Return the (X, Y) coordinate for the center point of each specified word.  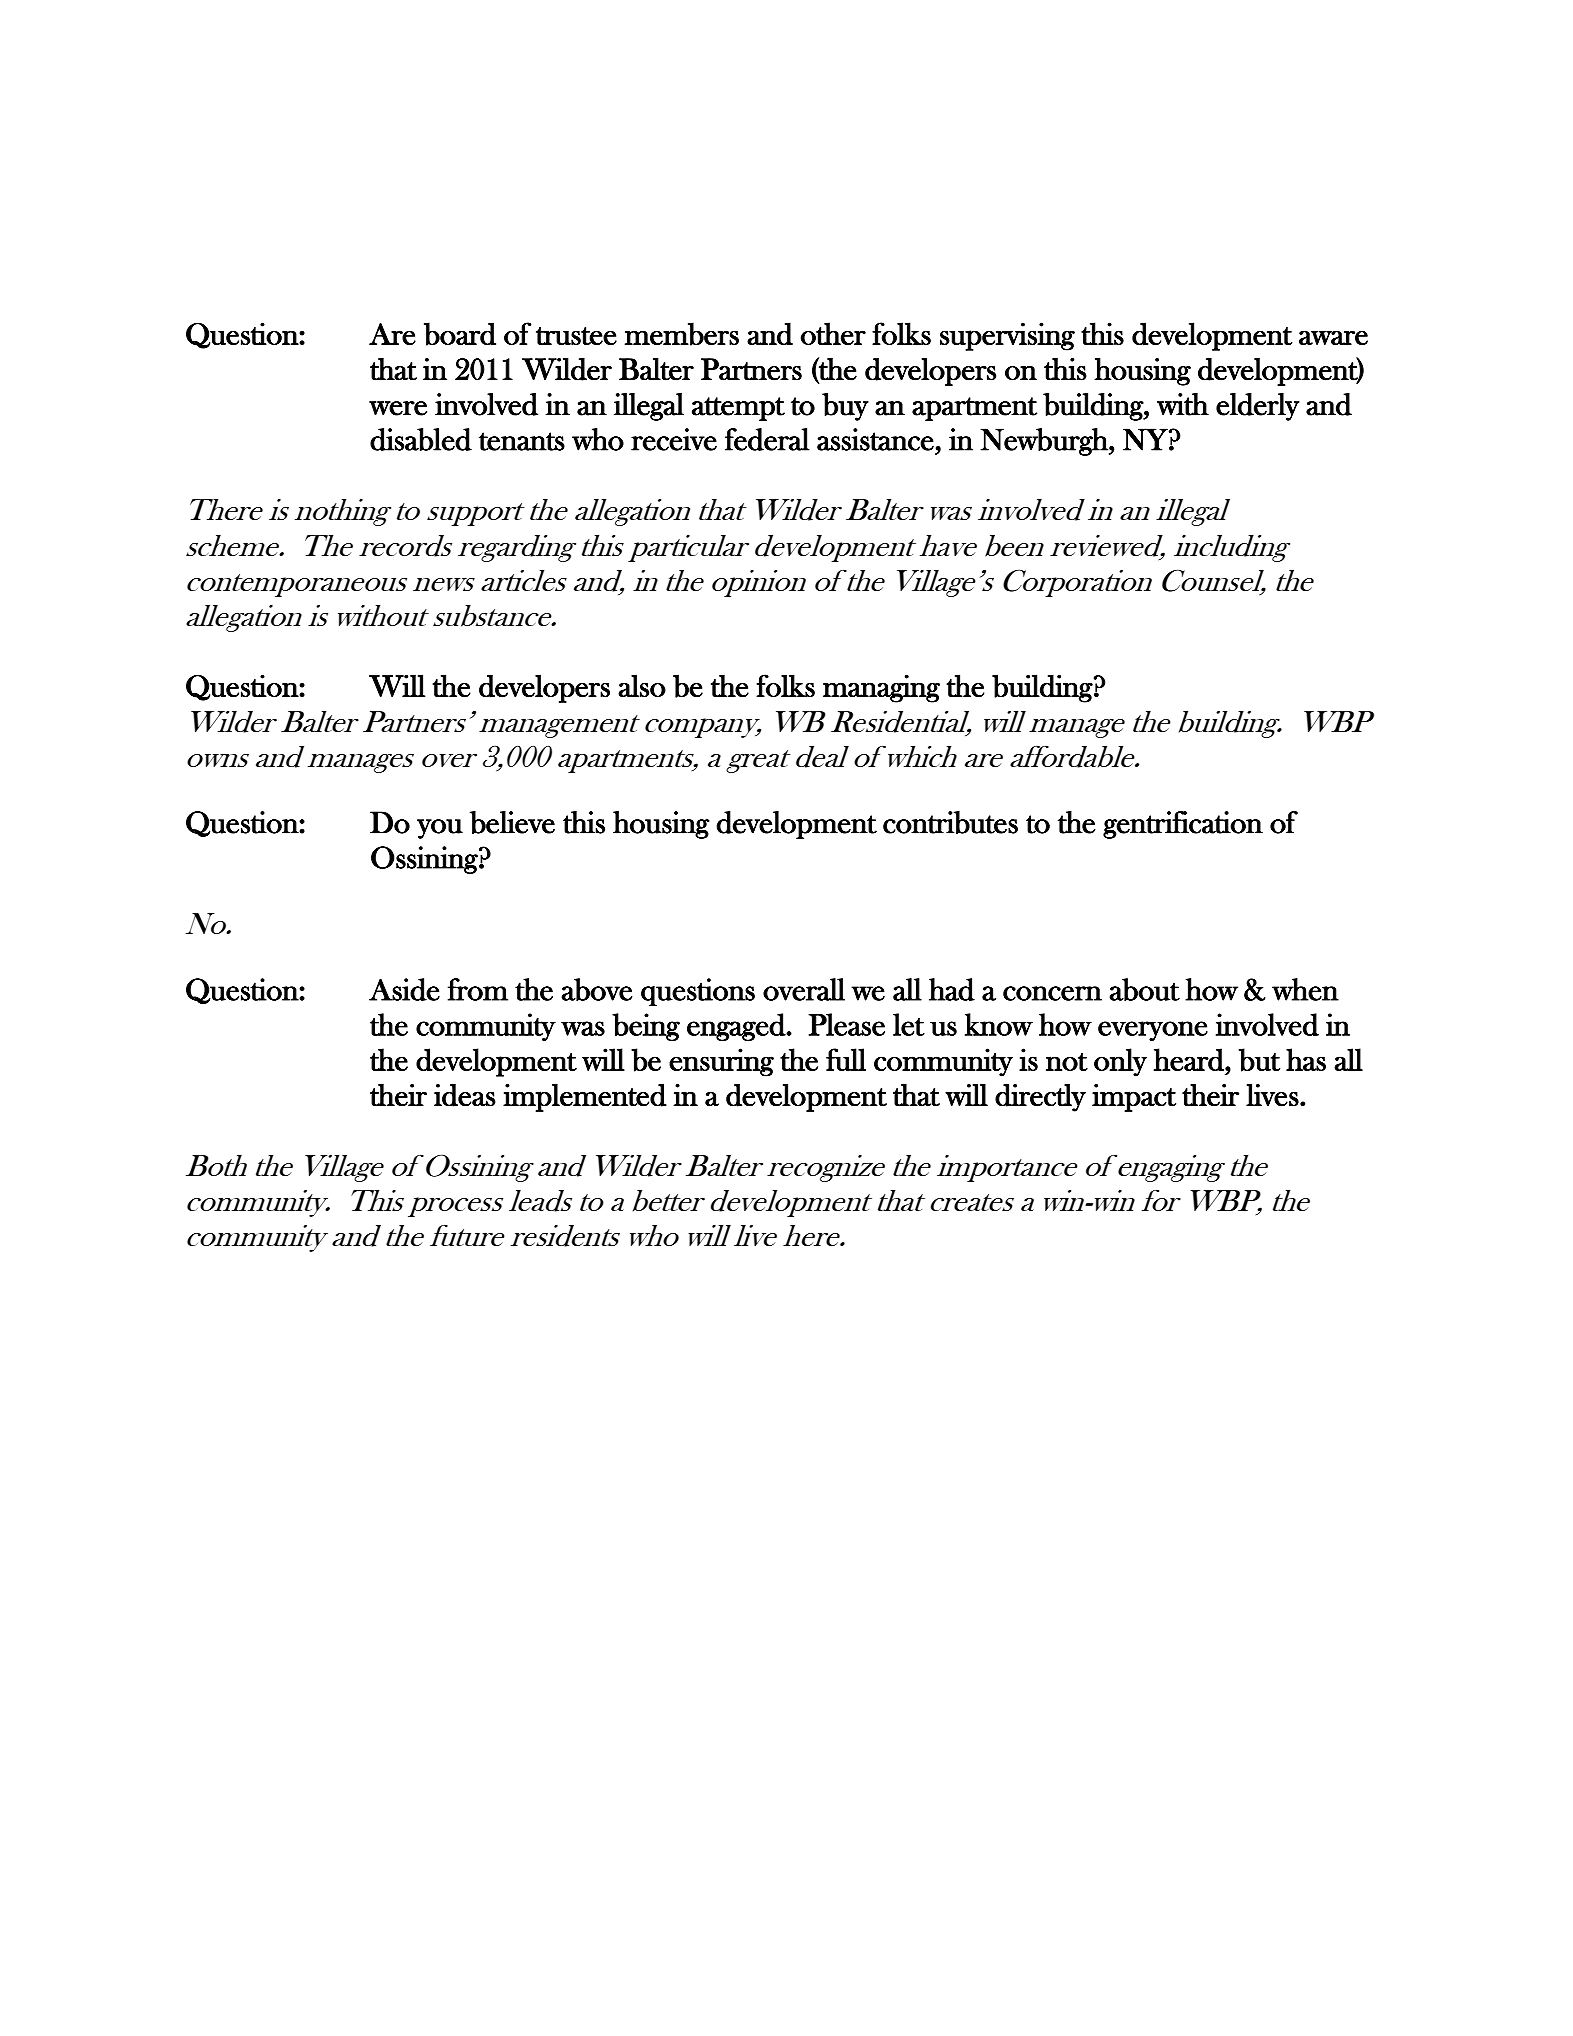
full (846, 1059)
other (833, 333)
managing (881, 689)
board (460, 334)
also (642, 685)
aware (1333, 337)
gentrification (1183, 825)
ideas (465, 1095)
